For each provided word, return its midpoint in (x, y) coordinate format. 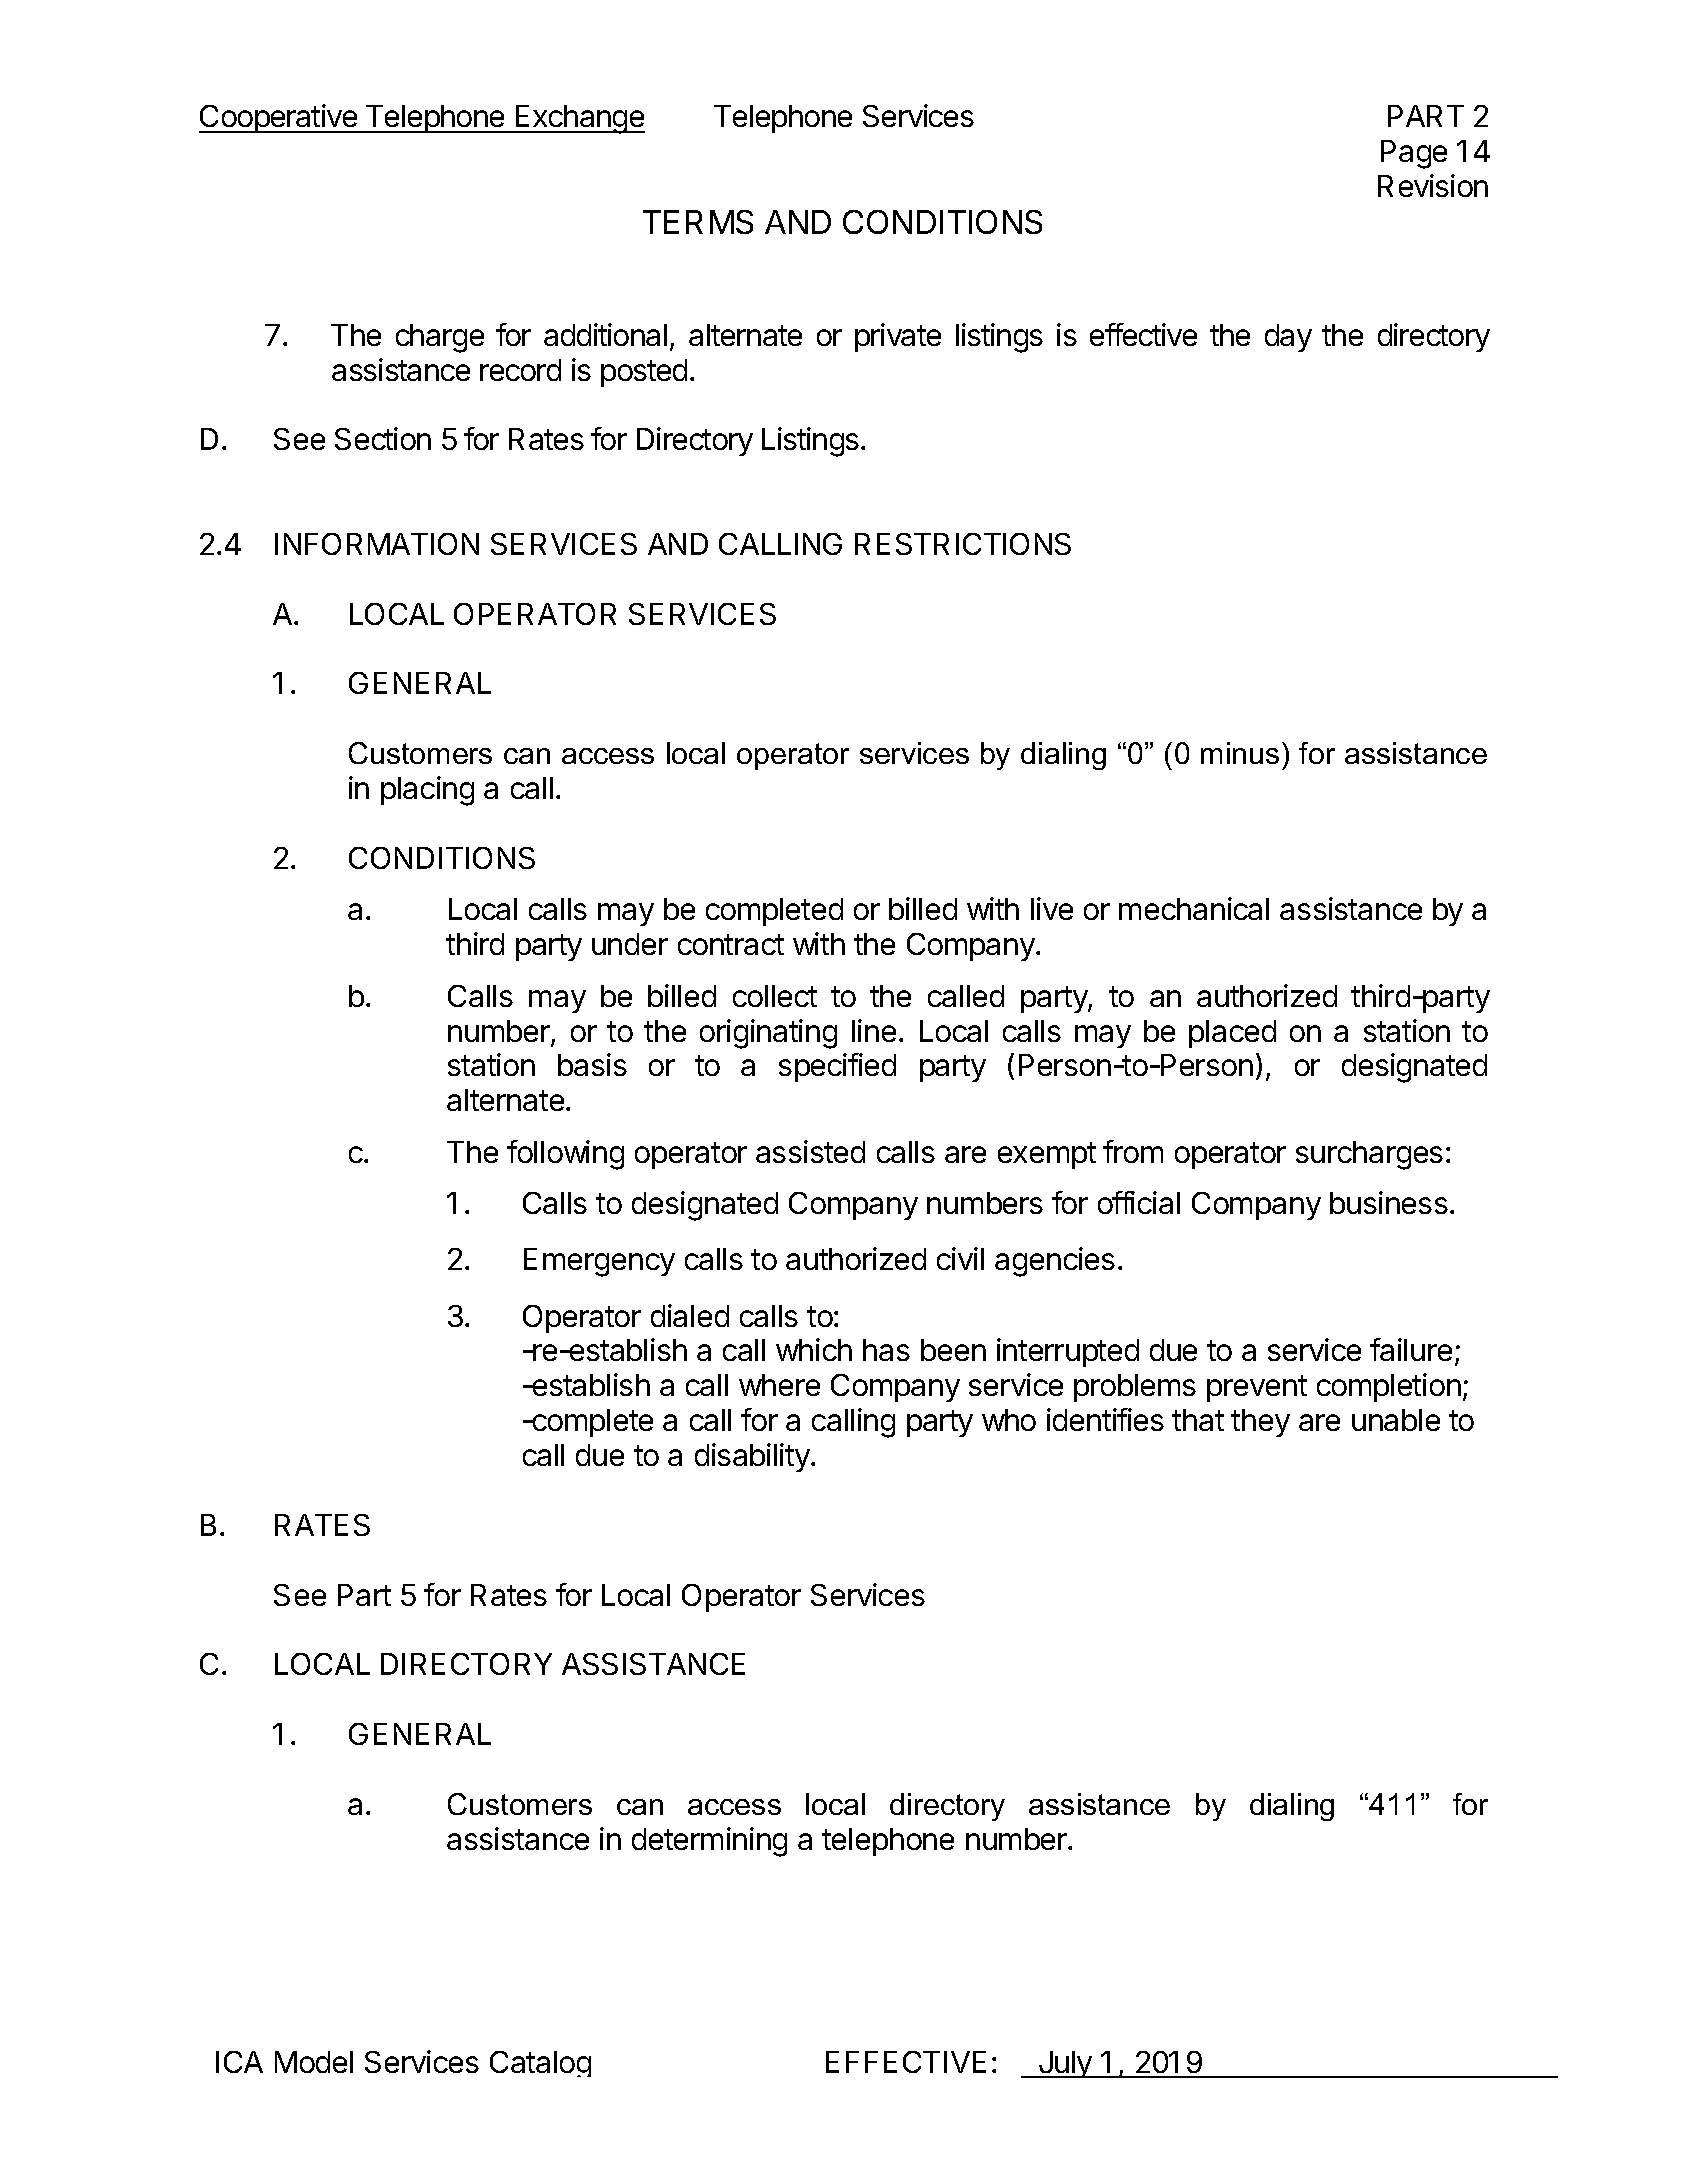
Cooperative (279, 118)
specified (837, 1067)
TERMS (698, 222)
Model (314, 2062)
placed (1232, 1034)
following (565, 1155)
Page (1414, 154)
